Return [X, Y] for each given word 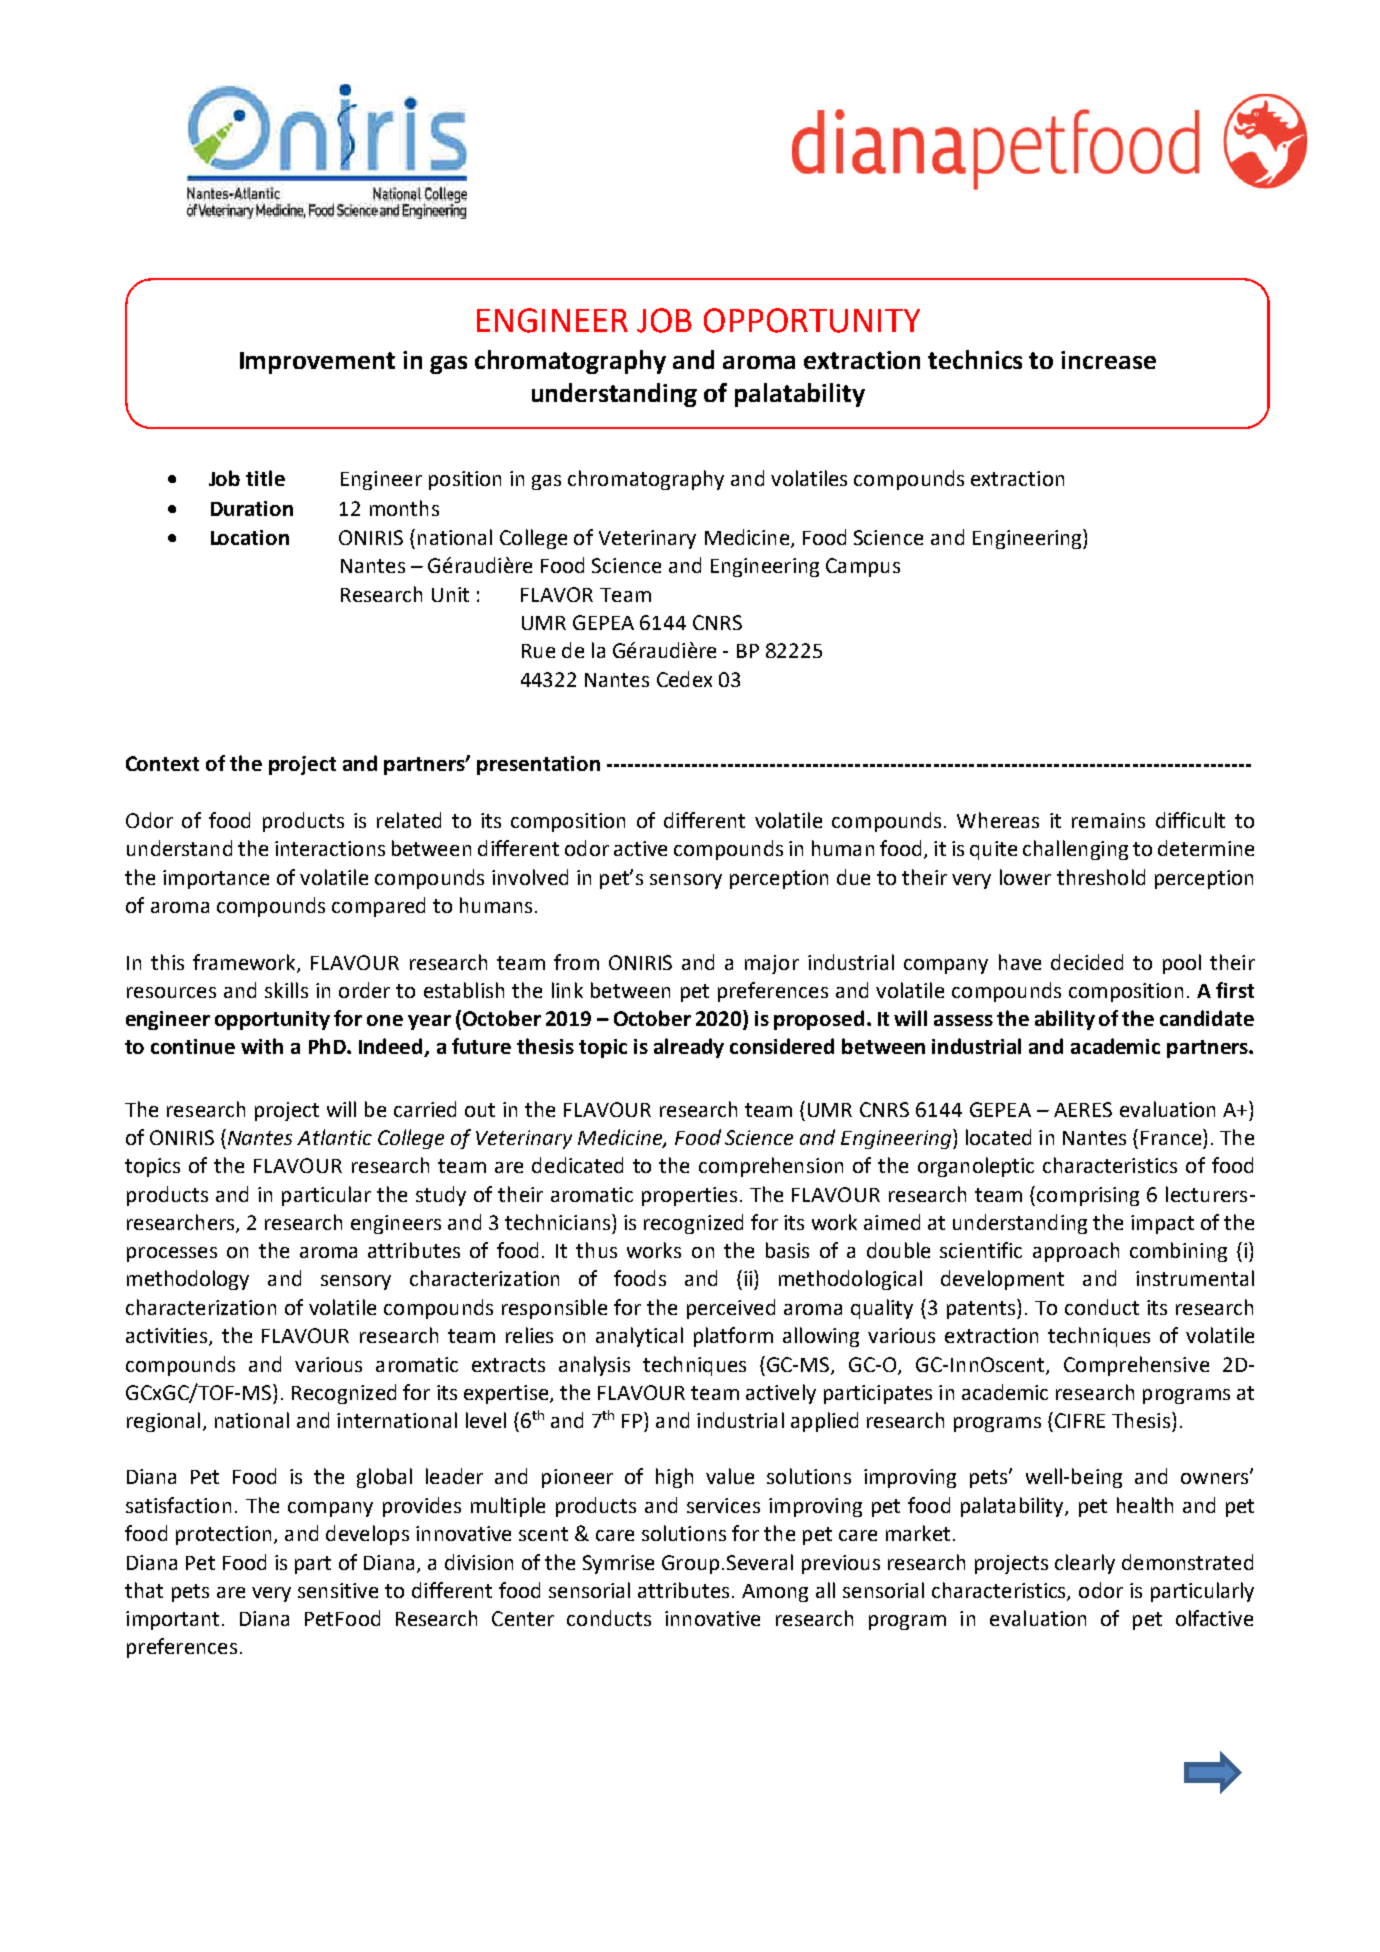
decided [1087, 962]
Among [775, 1593]
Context [162, 763]
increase [1108, 360]
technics [975, 359]
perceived [731, 1309]
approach [1076, 1252]
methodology [188, 1280]
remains [1108, 820]
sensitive [338, 1590]
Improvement [317, 363]
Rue [538, 651]
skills [286, 990]
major [772, 964]
